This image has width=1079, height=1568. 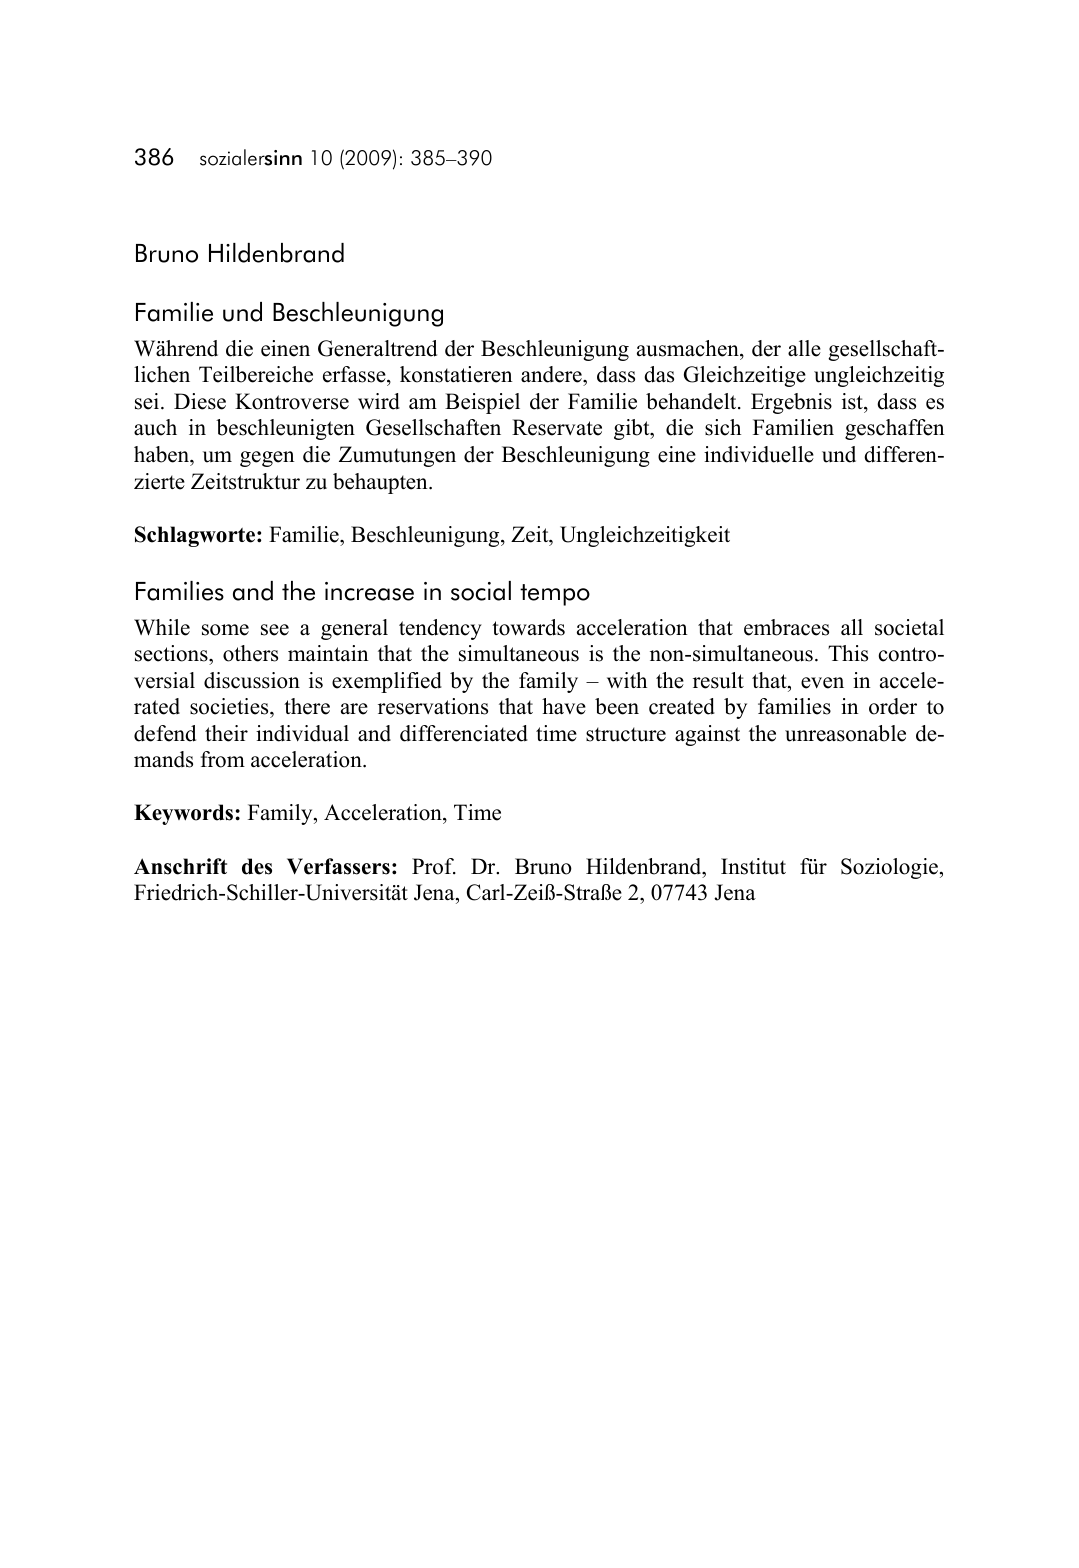 I want to click on alle, so click(x=804, y=348).
